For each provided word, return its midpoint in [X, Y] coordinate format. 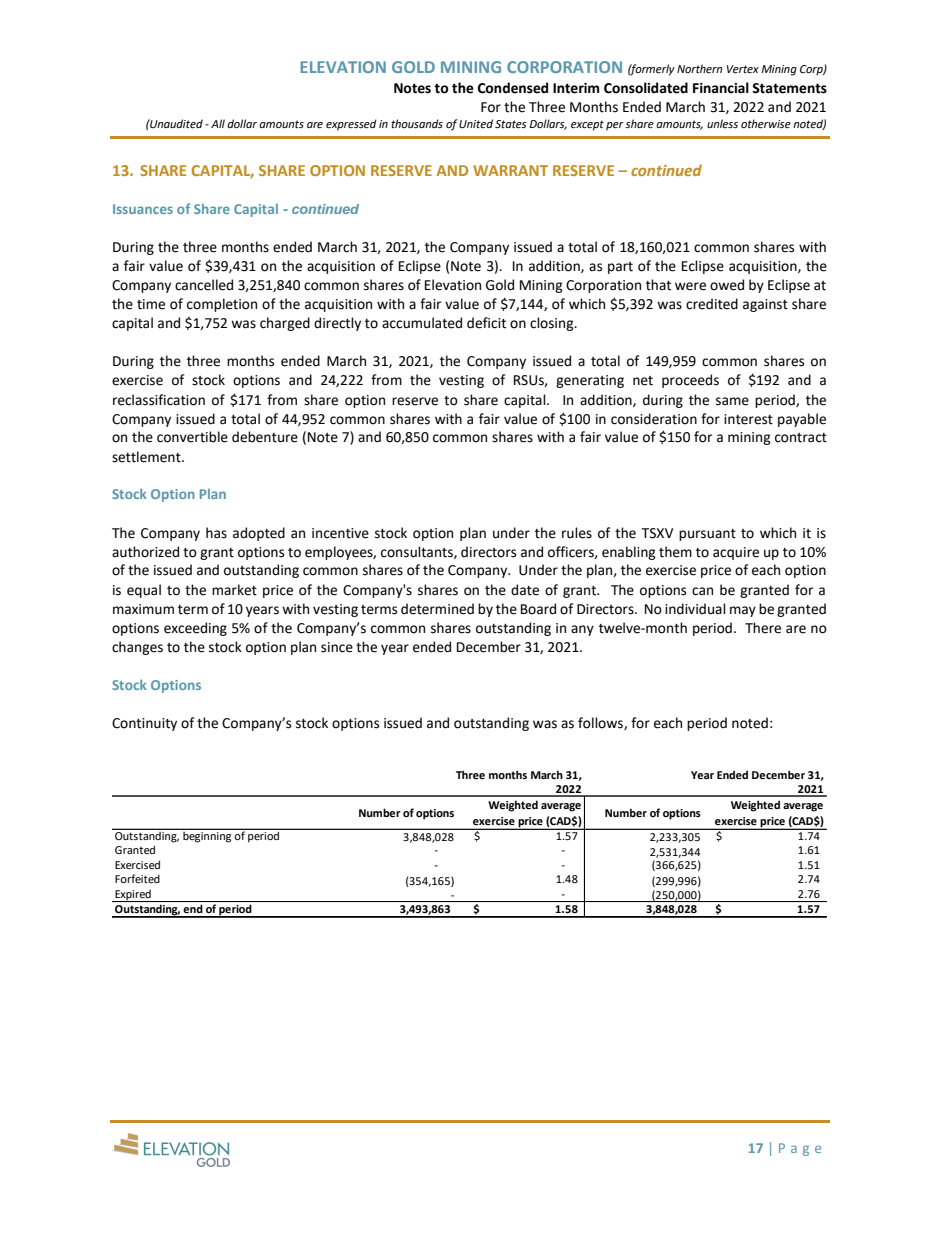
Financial [721, 88]
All [218, 123]
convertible [192, 437]
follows [601, 723]
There [763, 628]
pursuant [707, 535]
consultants [418, 552]
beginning [207, 837]
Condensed [513, 88]
